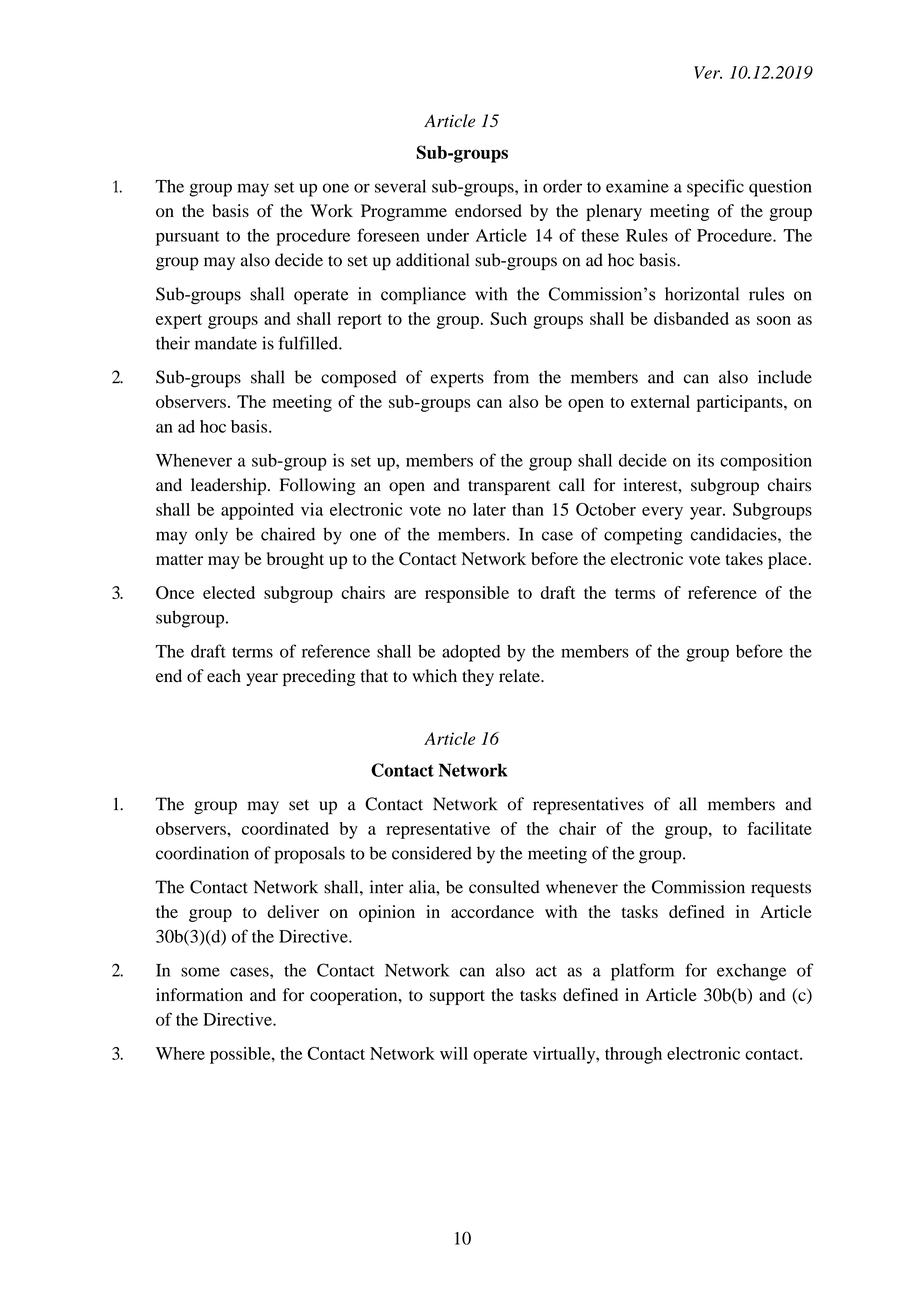  What do you see at coordinates (744, 558) in the screenshot?
I see `takes` at bounding box center [744, 558].
